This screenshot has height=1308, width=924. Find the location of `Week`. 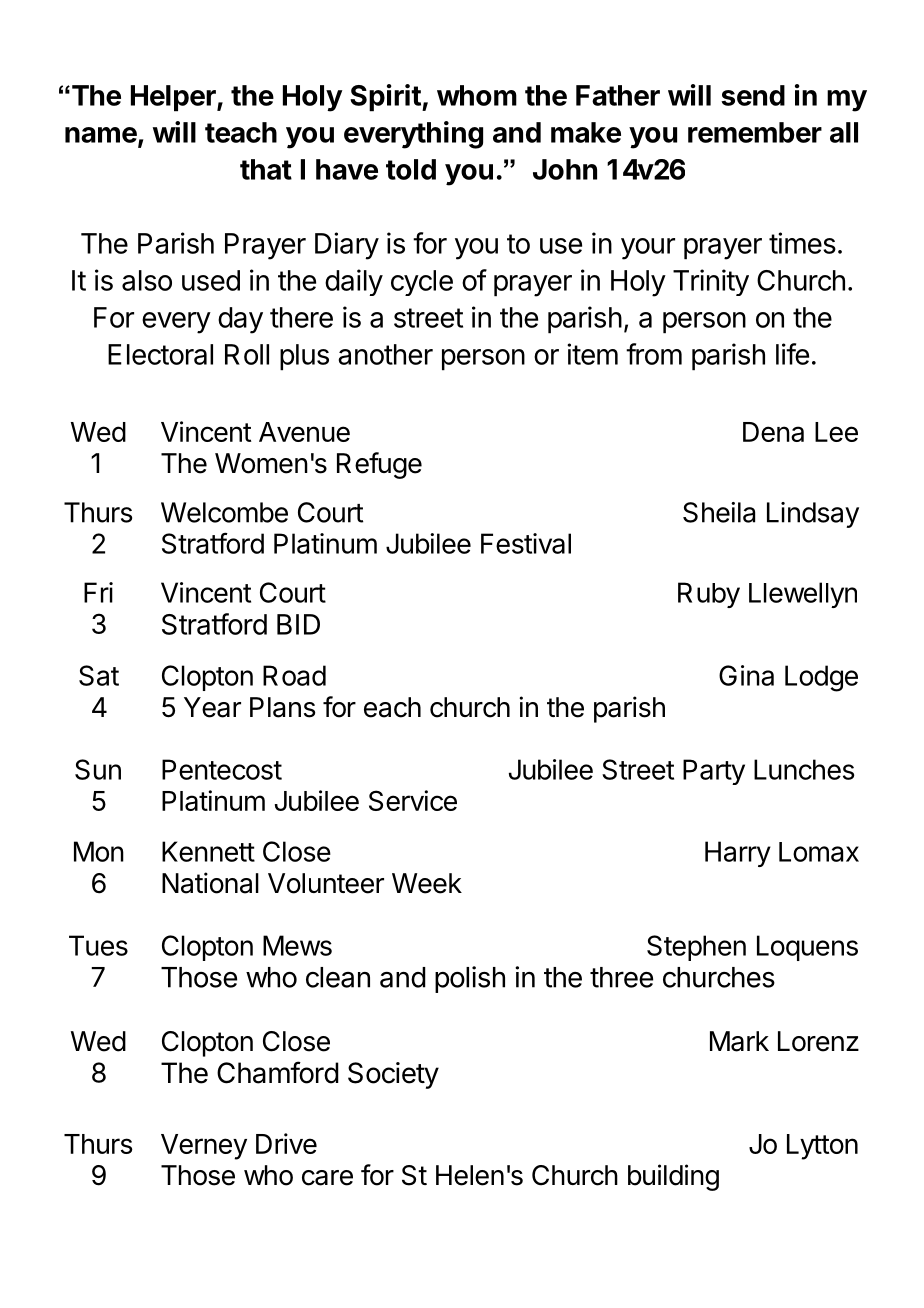

Week is located at coordinates (427, 883).
